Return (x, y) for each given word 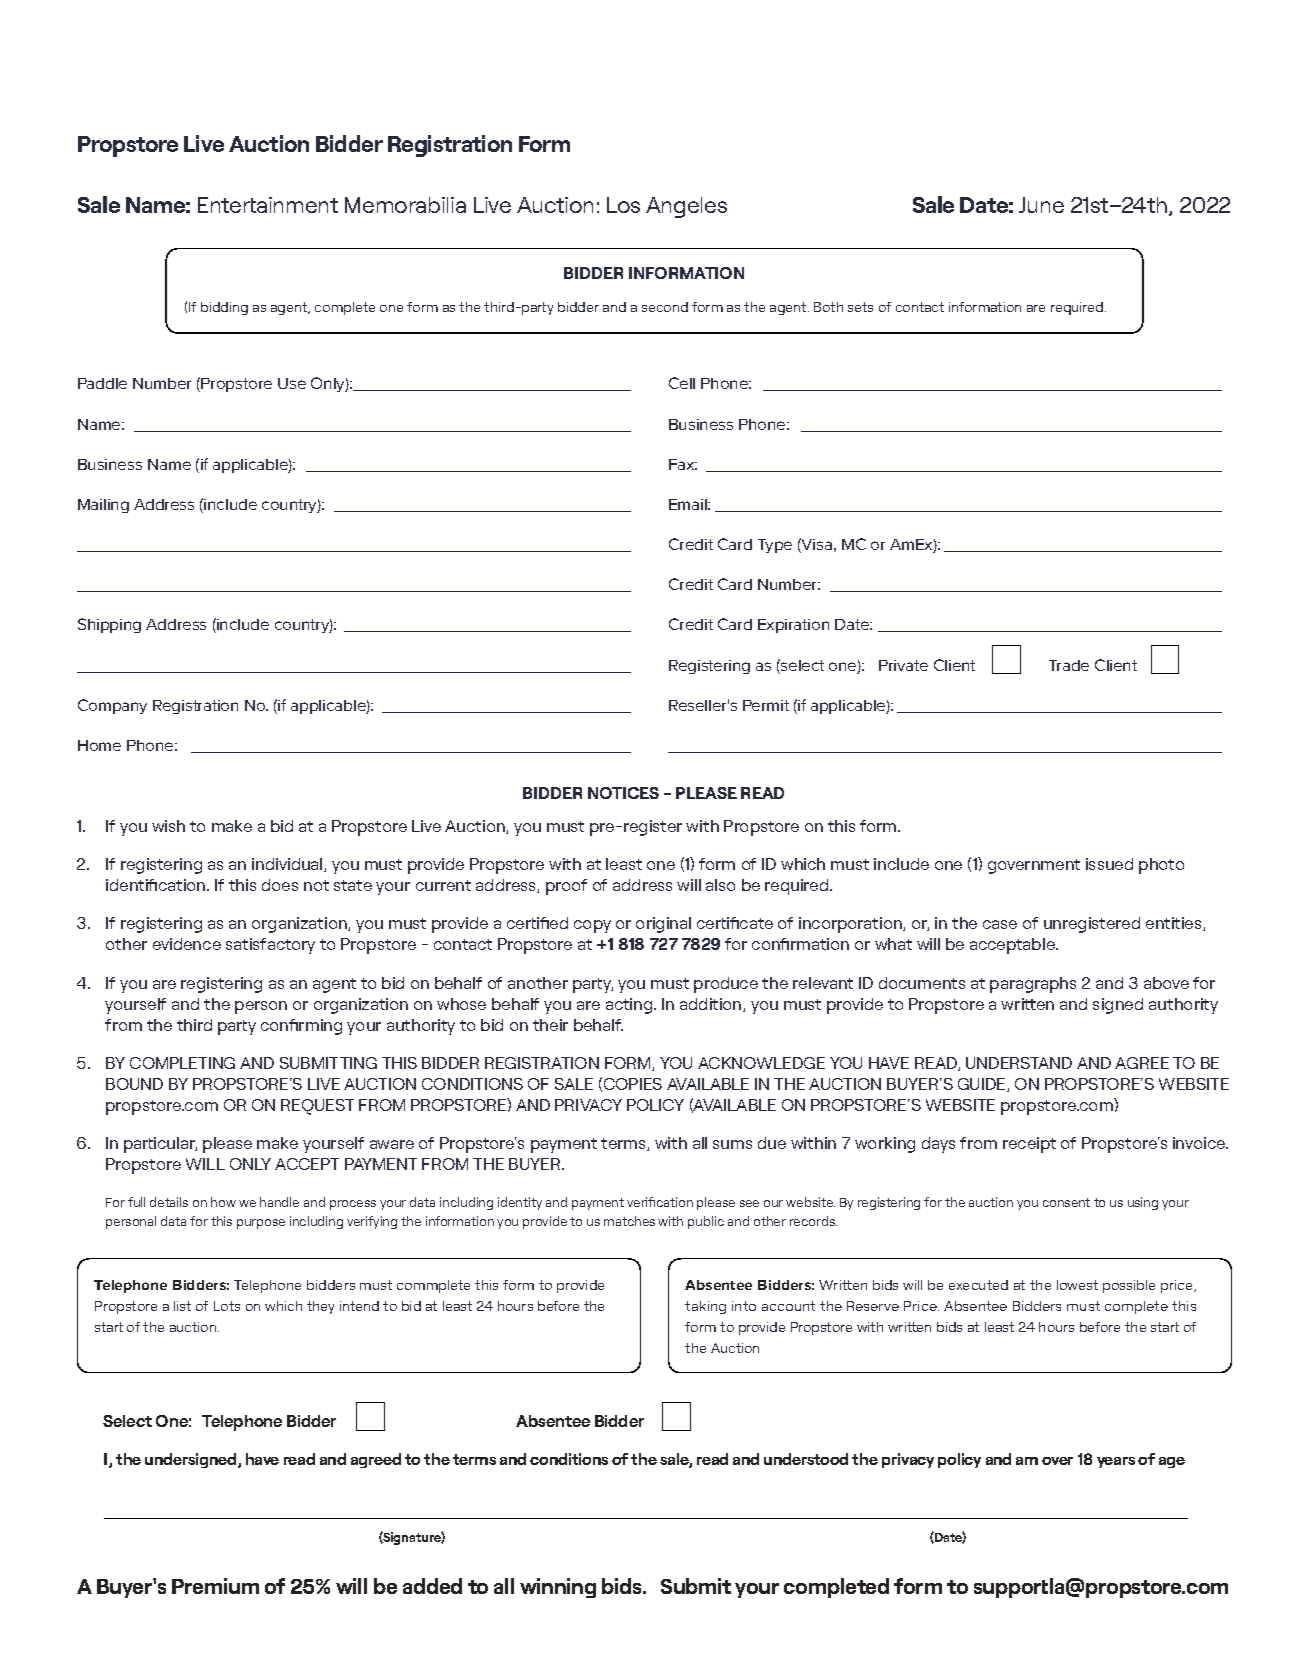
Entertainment (268, 205)
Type (775, 546)
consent (1066, 1202)
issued (1109, 864)
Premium (215, 1586)
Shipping (109, 625)
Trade (1069, 665)
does (280, 885)
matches (629, 1221)
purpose (261, 1224)
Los (623, 205)
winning (558, 1588)
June (1041, 205)
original (663, 925)
